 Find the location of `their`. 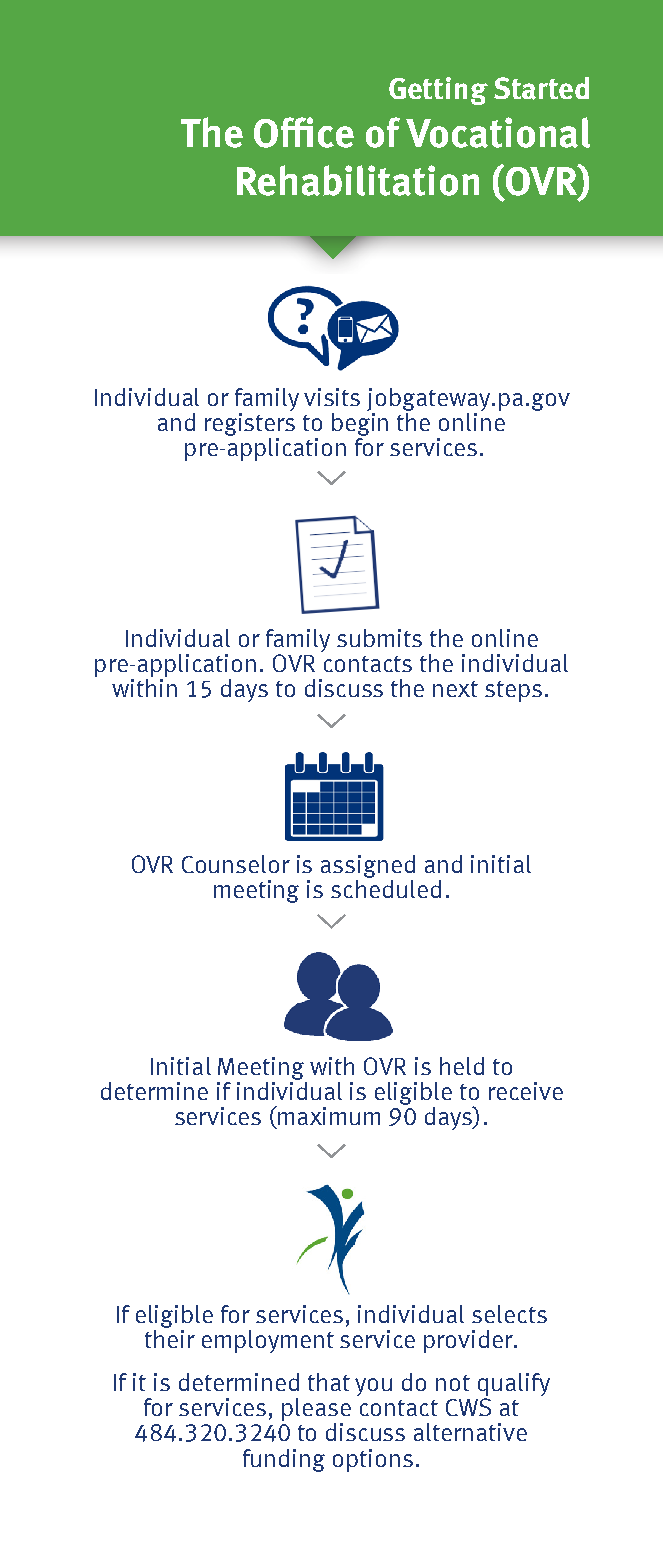

their is located at coordinates (170, 1339).
